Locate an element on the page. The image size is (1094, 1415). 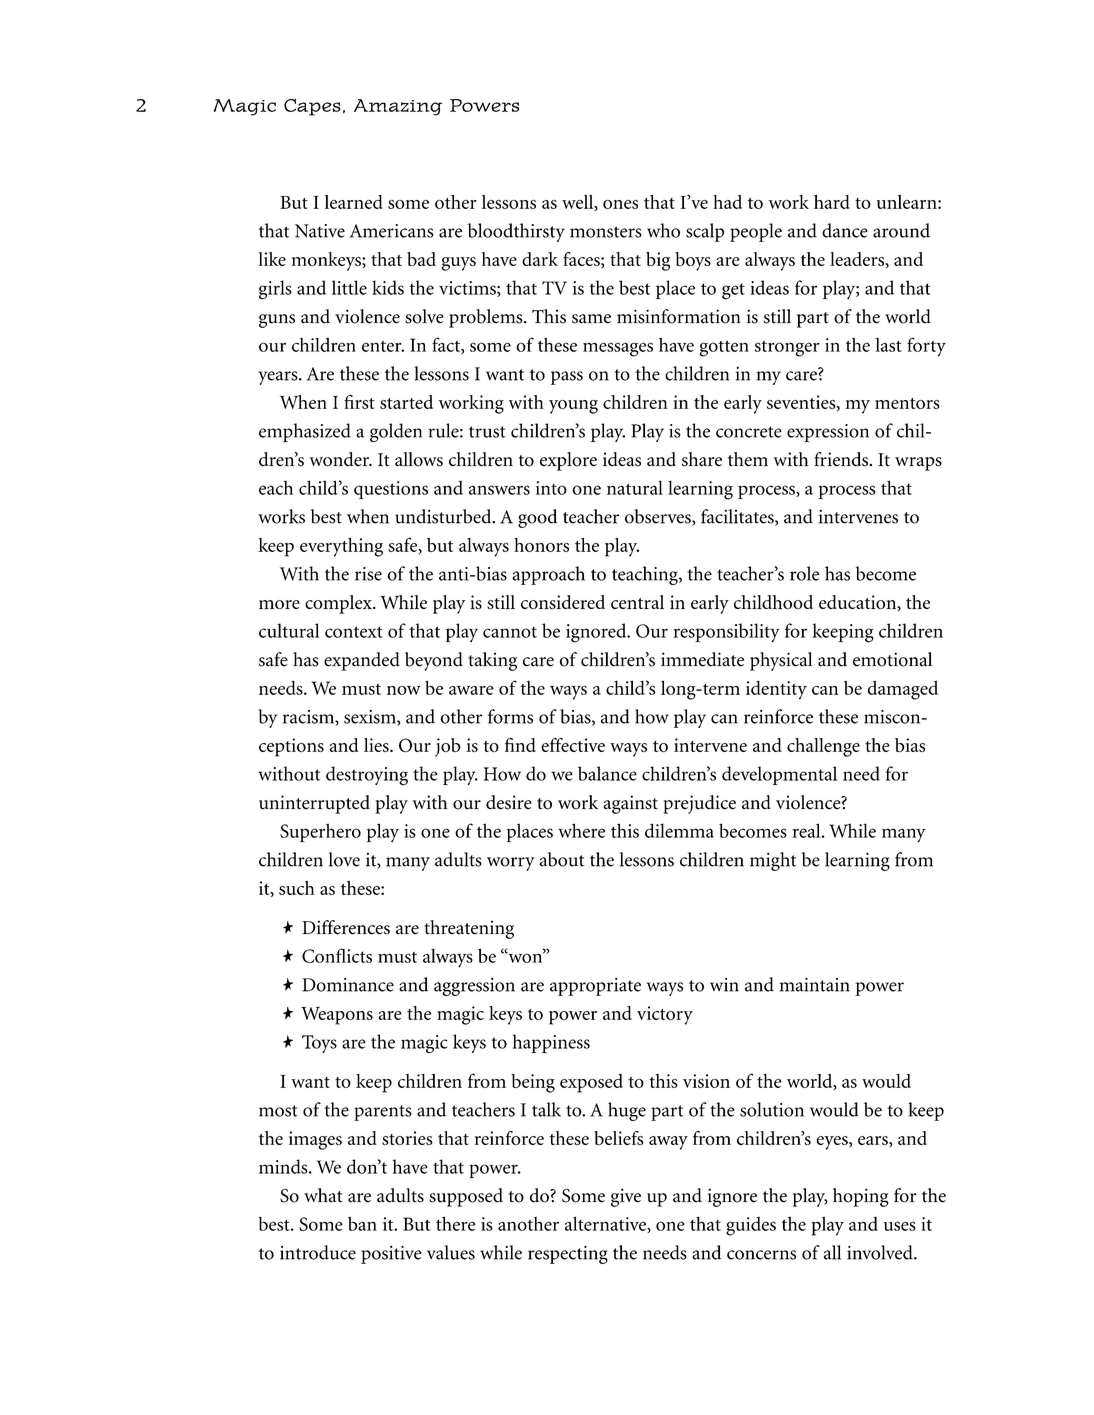
effective is located at coordinates (573, 745).
